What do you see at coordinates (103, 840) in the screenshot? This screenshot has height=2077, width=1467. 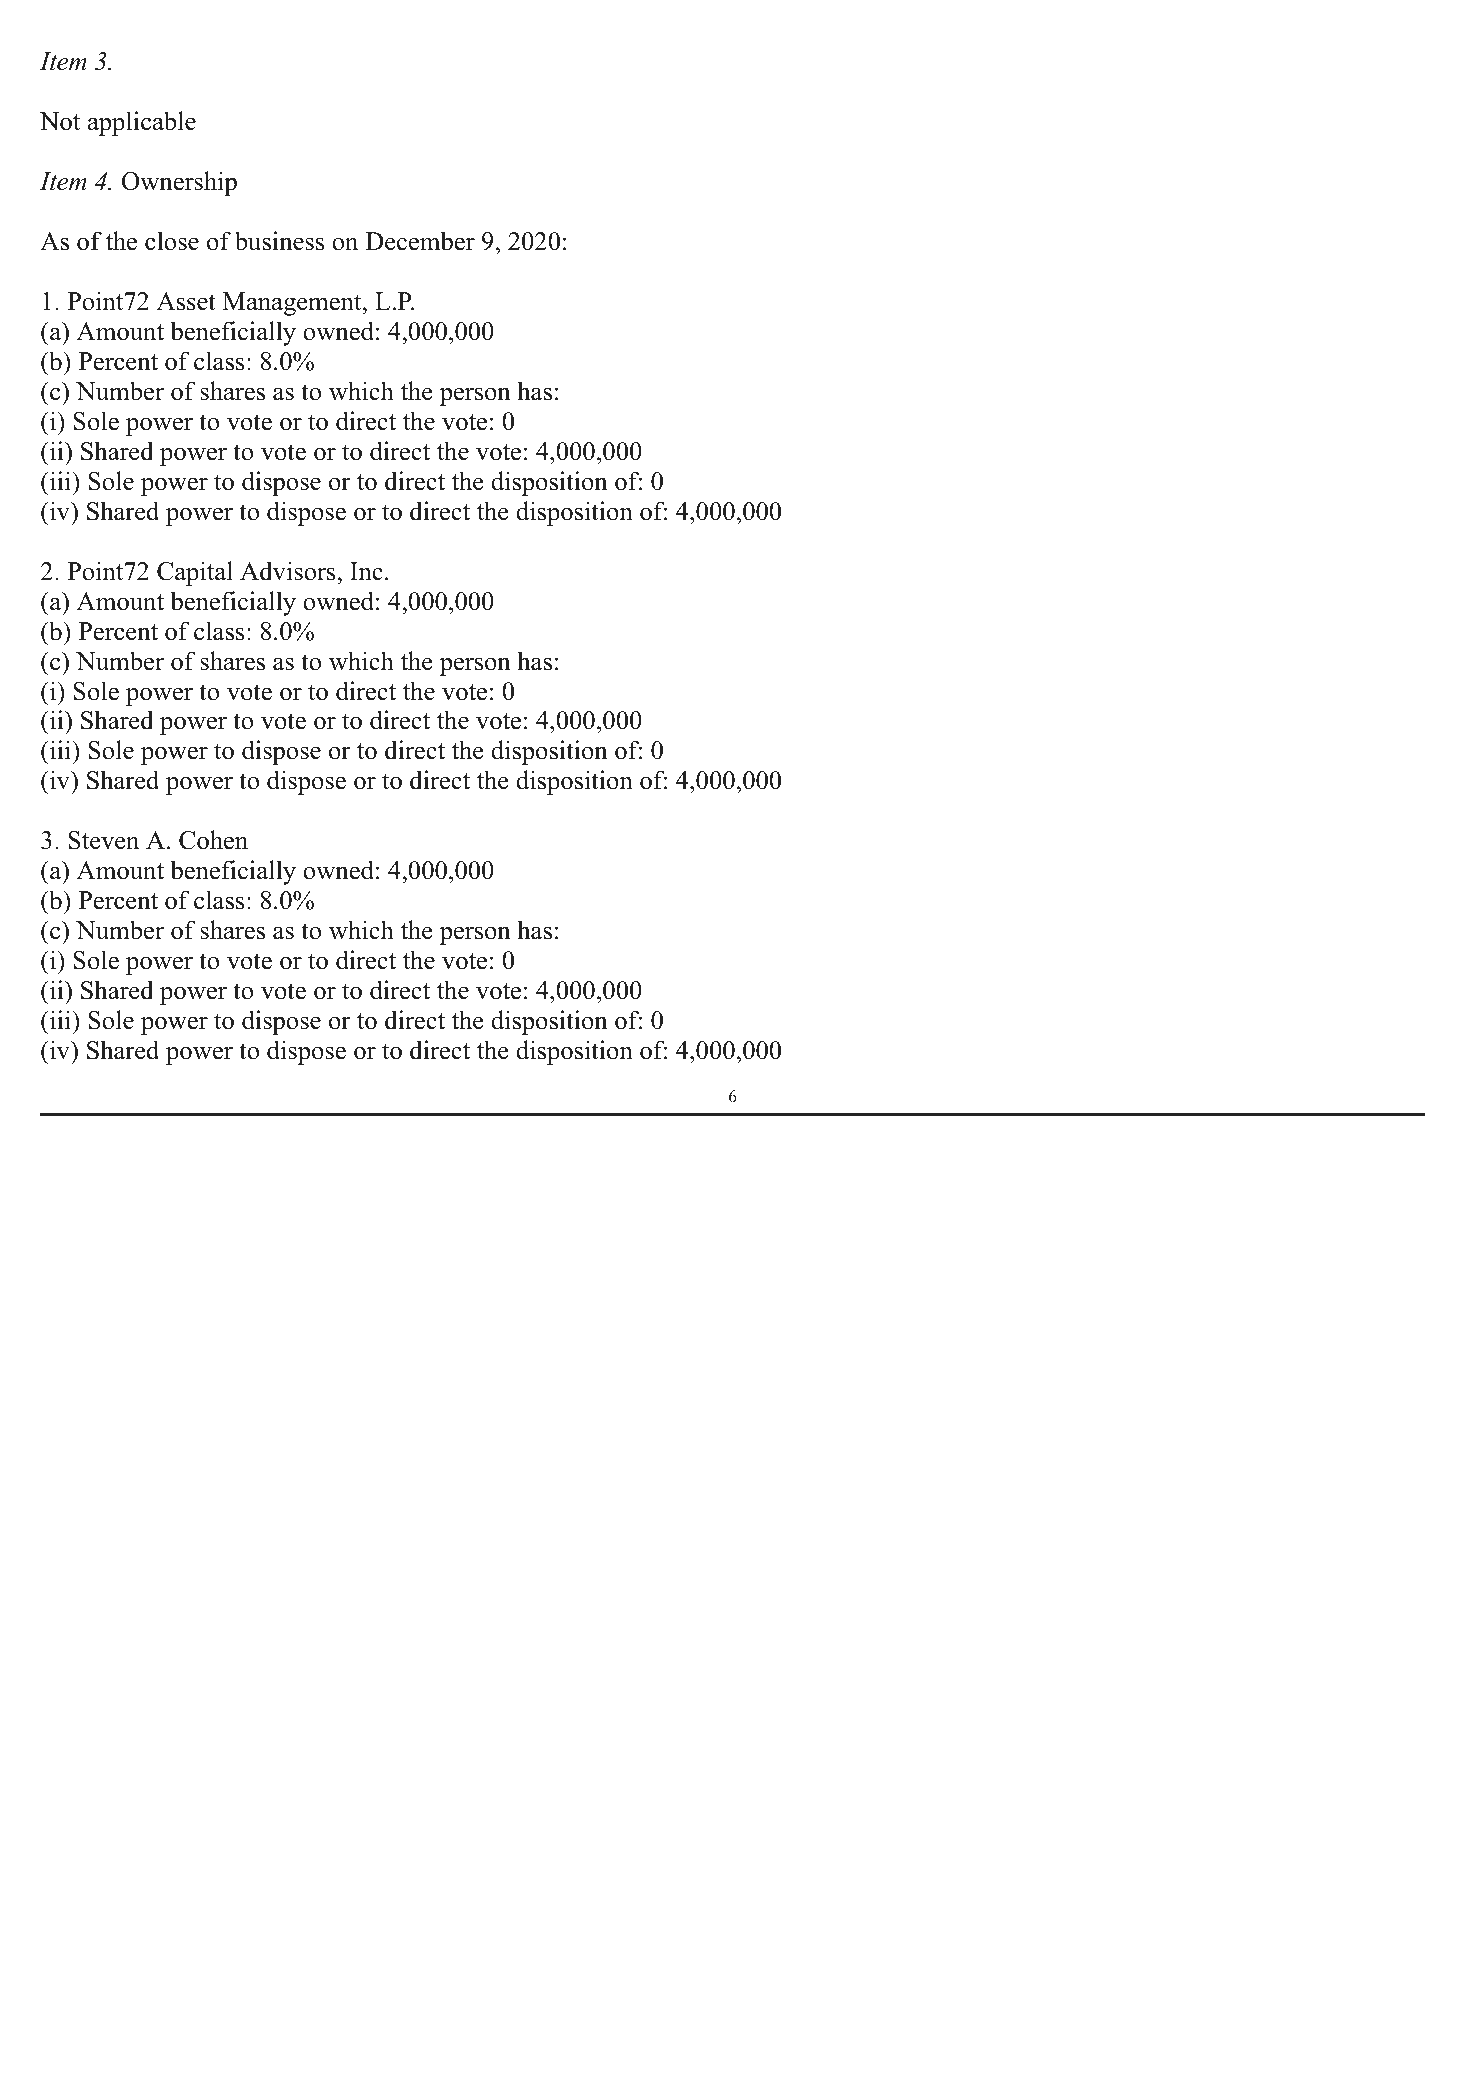 I see `Steven` at bounding box center [103, 840].
